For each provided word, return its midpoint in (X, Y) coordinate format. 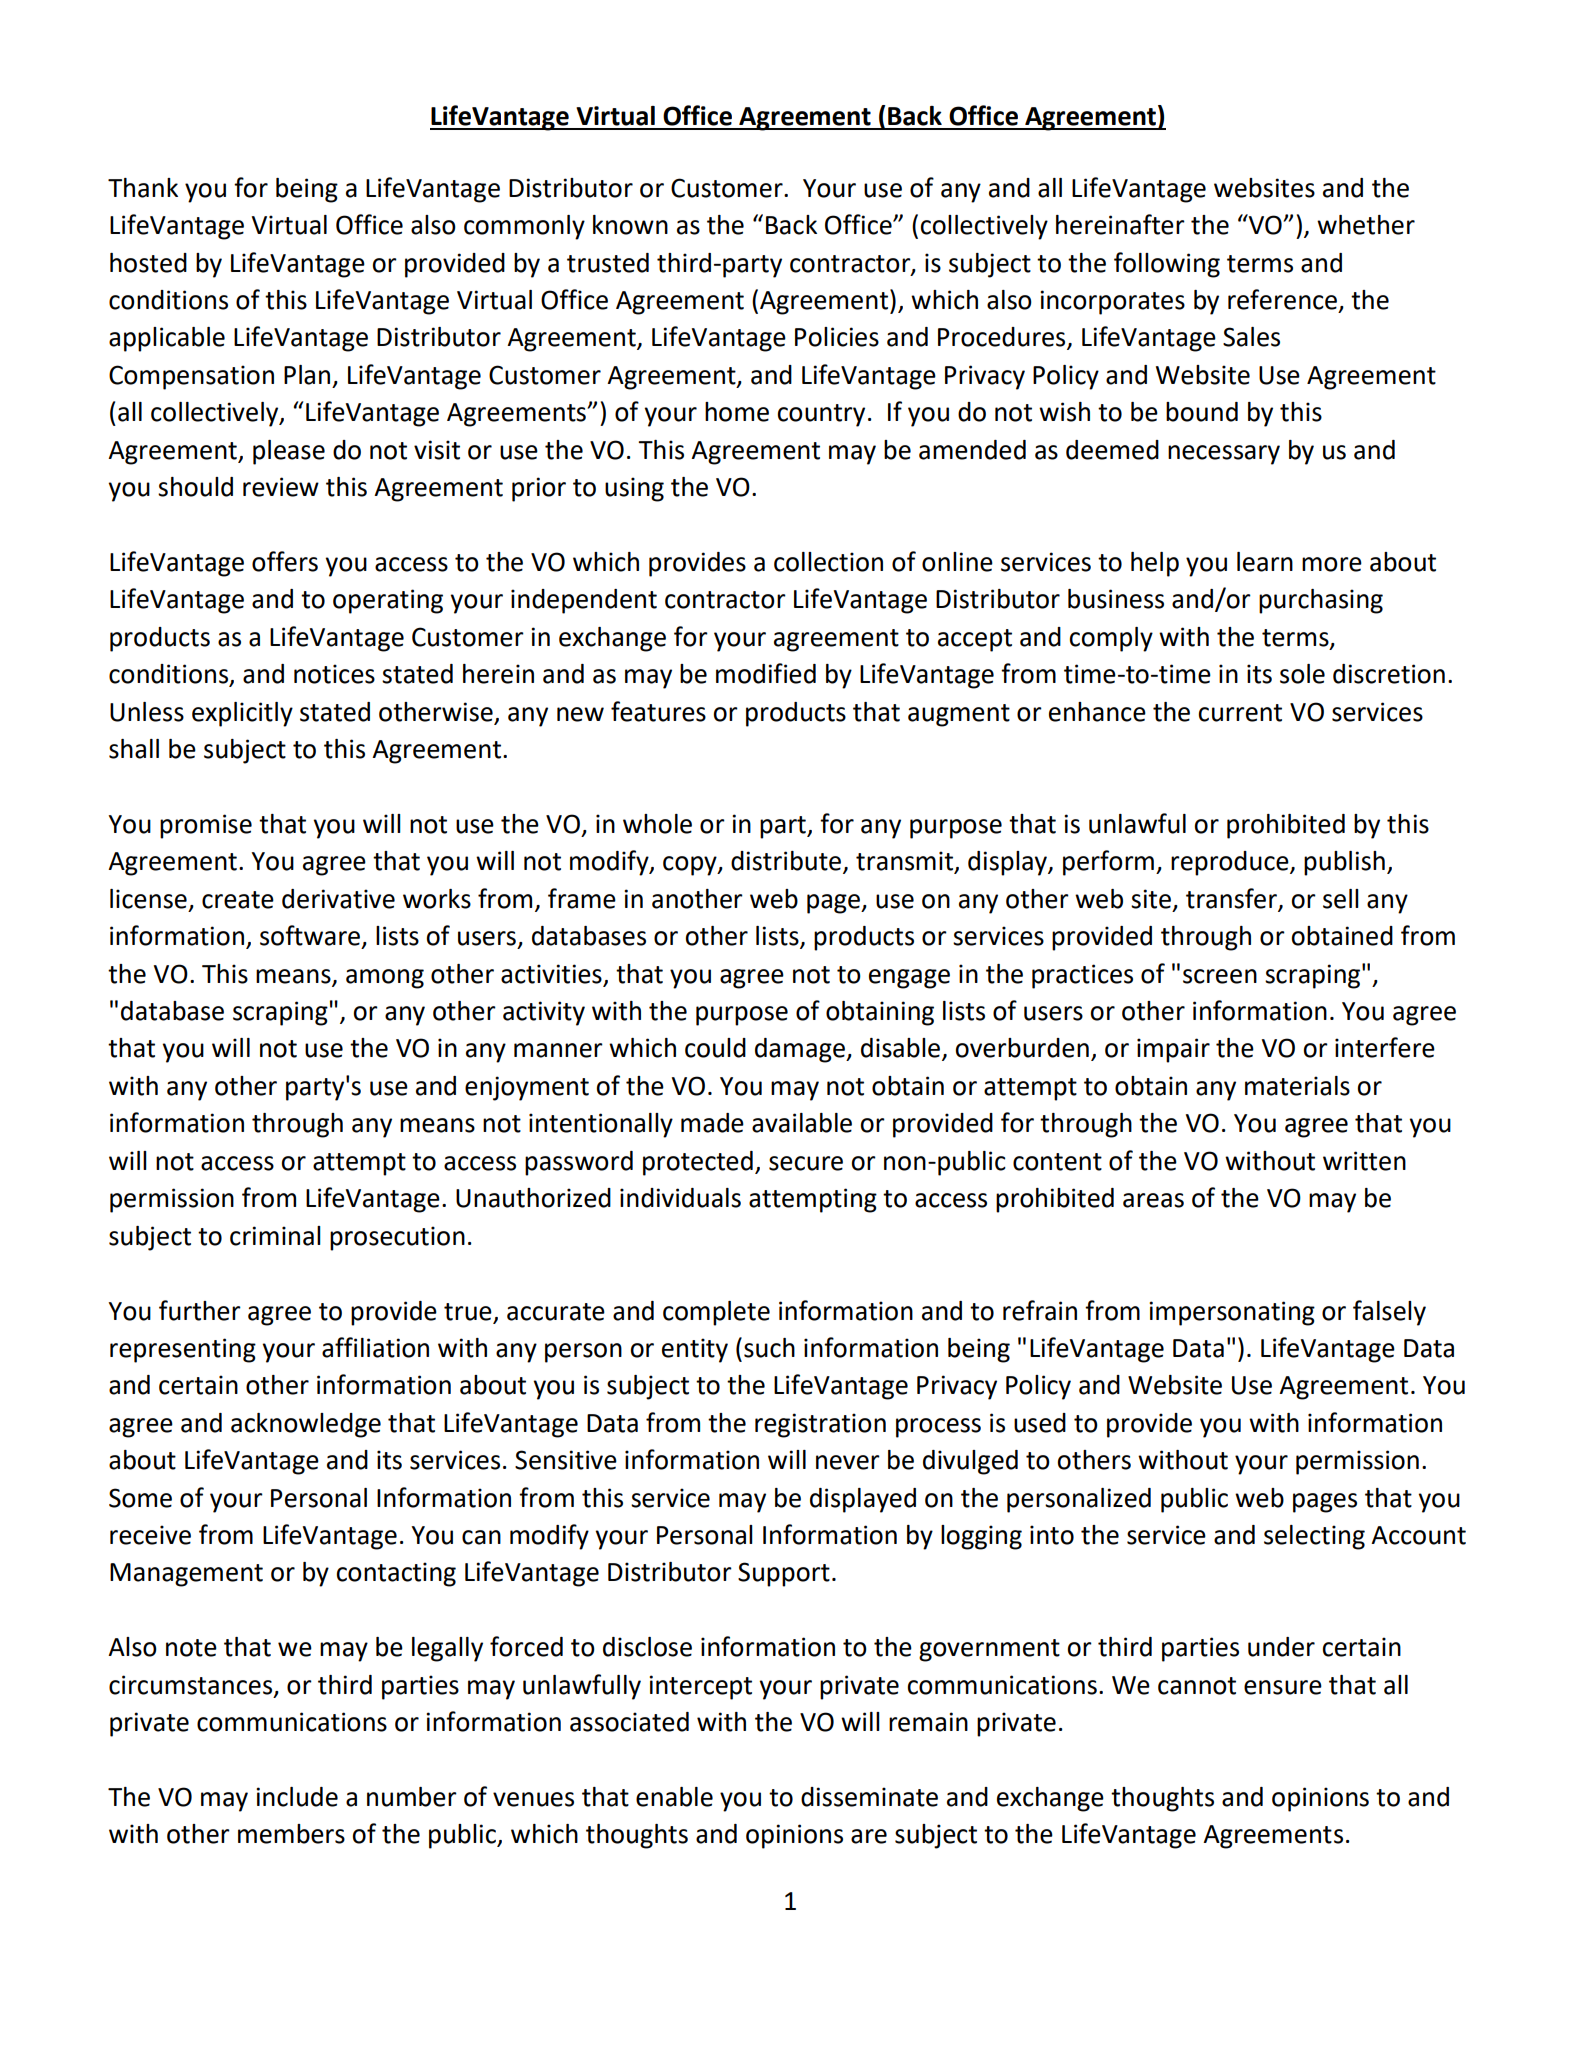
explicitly (242, 714)
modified (766, 673)
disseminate (869, 1797)
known (630, 225)
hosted (148, 263)
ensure (1283, 1687)
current (1240, 713)
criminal (275, 1236)
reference (1282, 299)
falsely (1389, 1313)
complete (716, 1313)
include (297, 1797)
